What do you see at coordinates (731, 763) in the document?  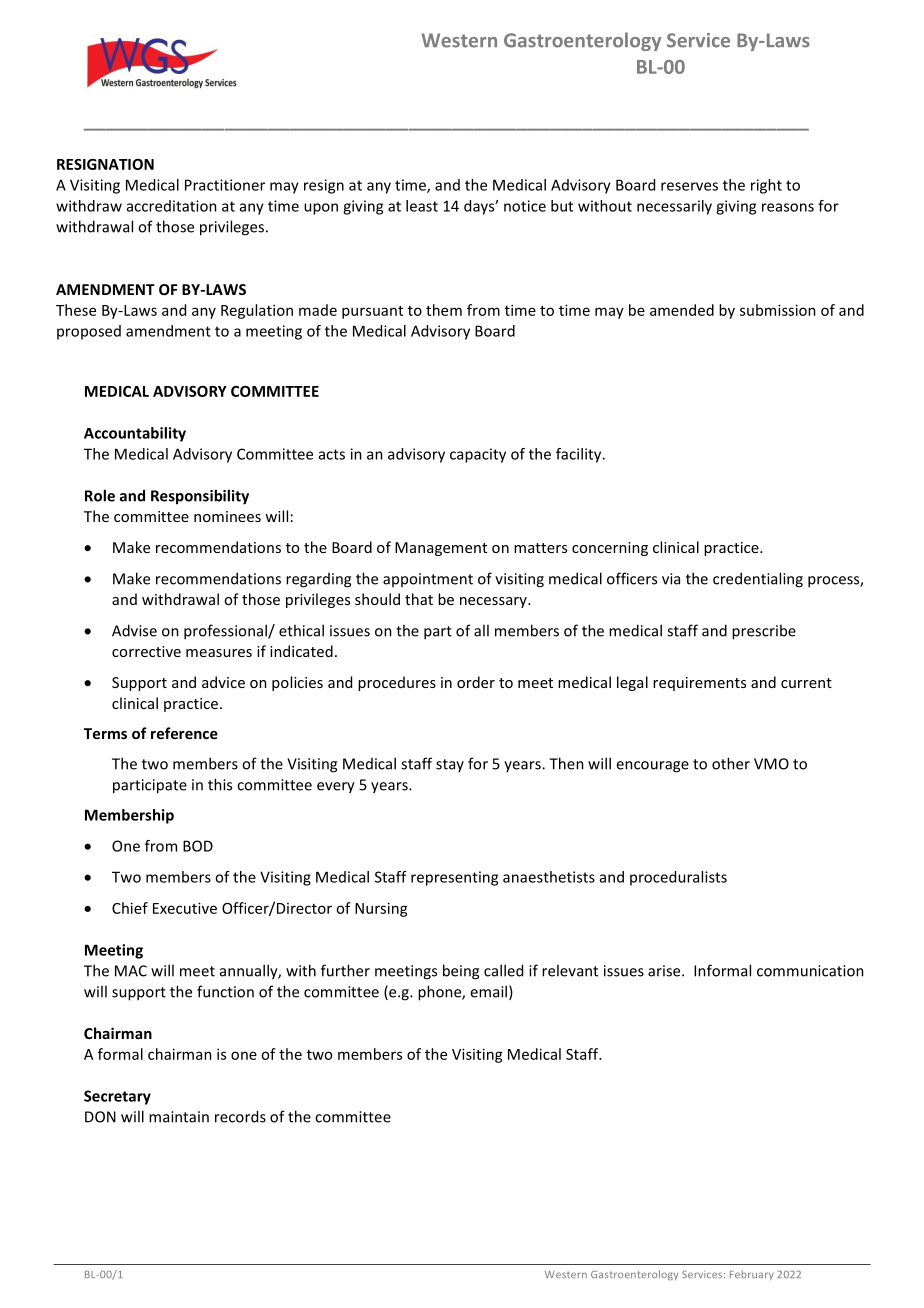 I see `other` at bounding box center [731, 763].
